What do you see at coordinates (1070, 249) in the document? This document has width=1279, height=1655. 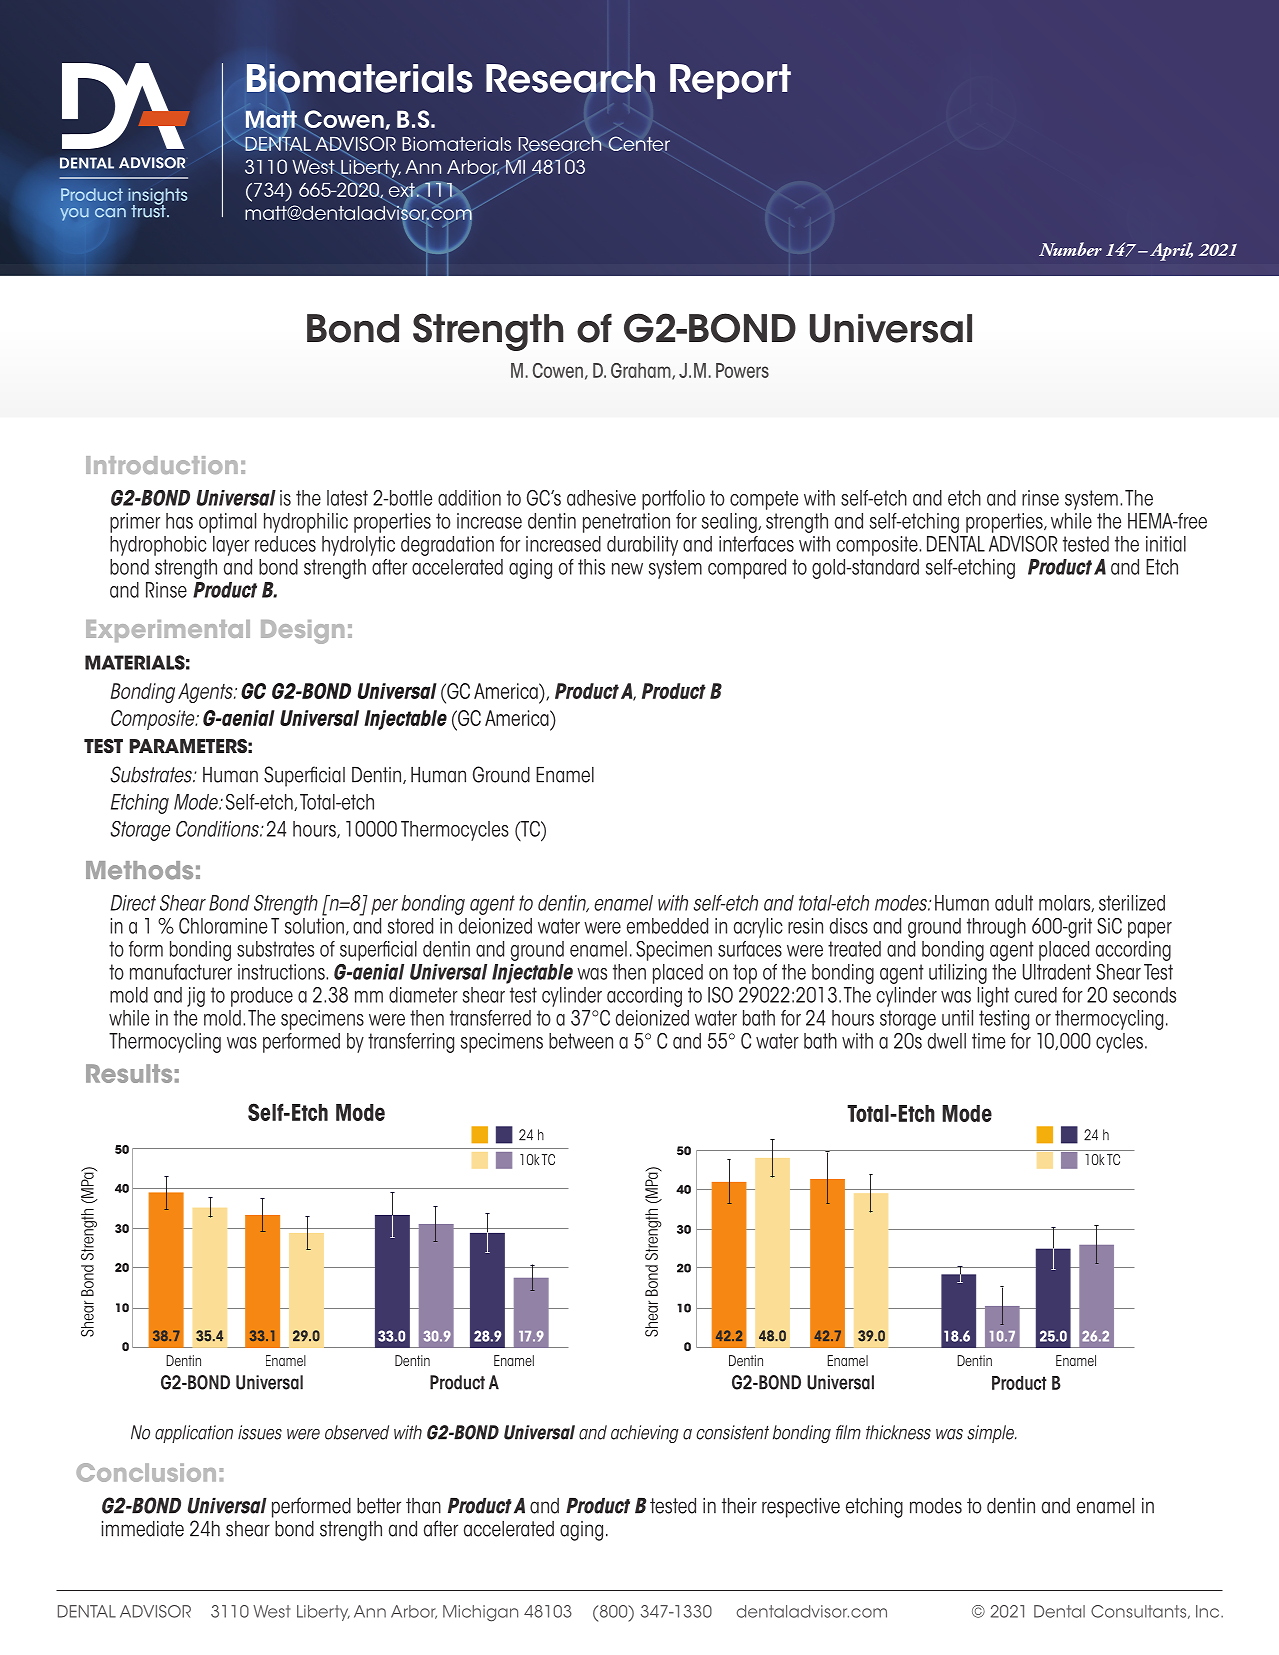 I see `Number` at bounding box center [1070, 249].
